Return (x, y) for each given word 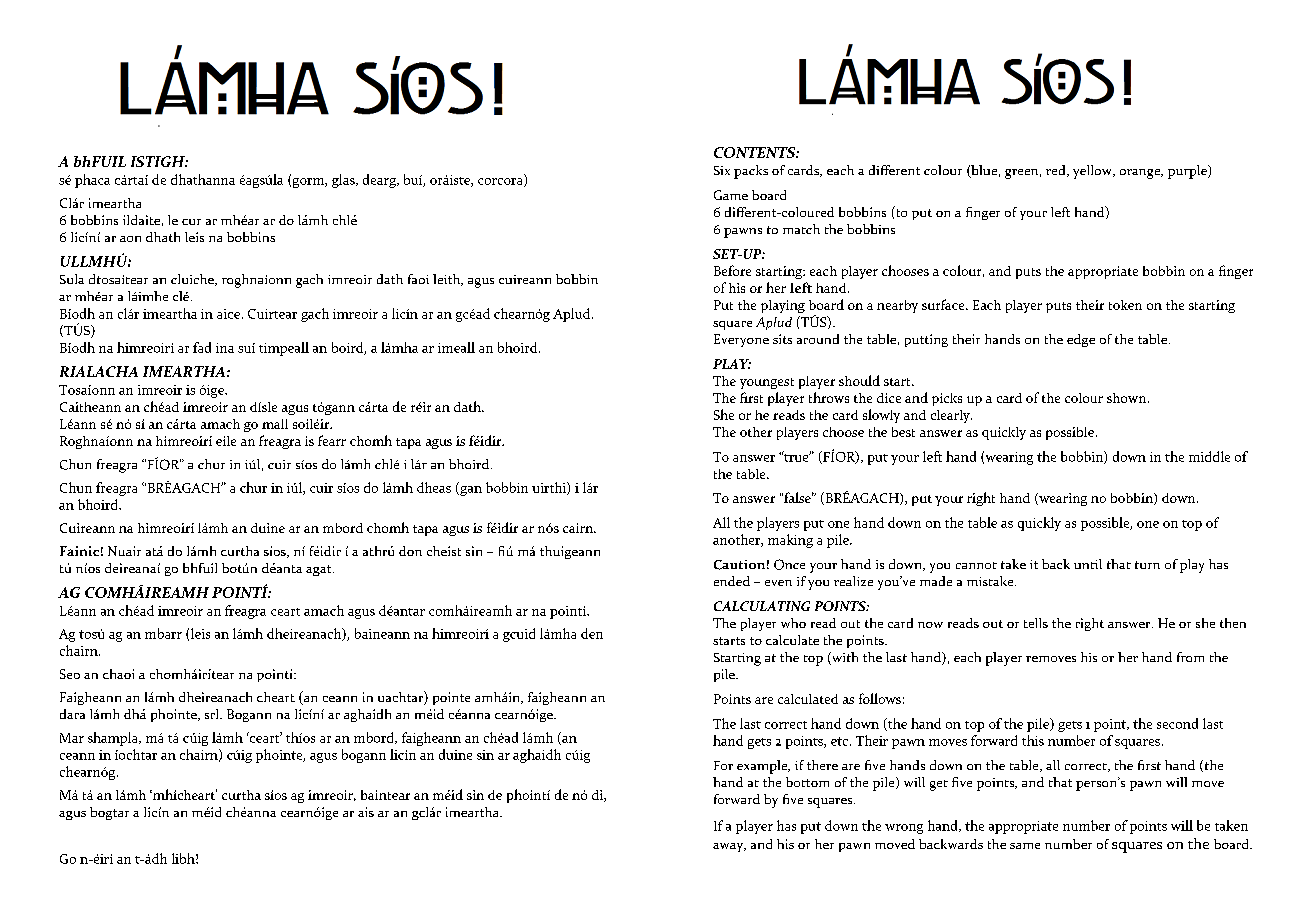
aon (130, 239)
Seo (70, 674)
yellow (1093, 172)
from (1190, 657)
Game (731, 195)
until (1088, 564)
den (592, 633)
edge (1081, 340)
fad (202, 347)
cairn (579, 528)
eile (226, 441)
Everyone (741, 340)
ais (366, 812)
